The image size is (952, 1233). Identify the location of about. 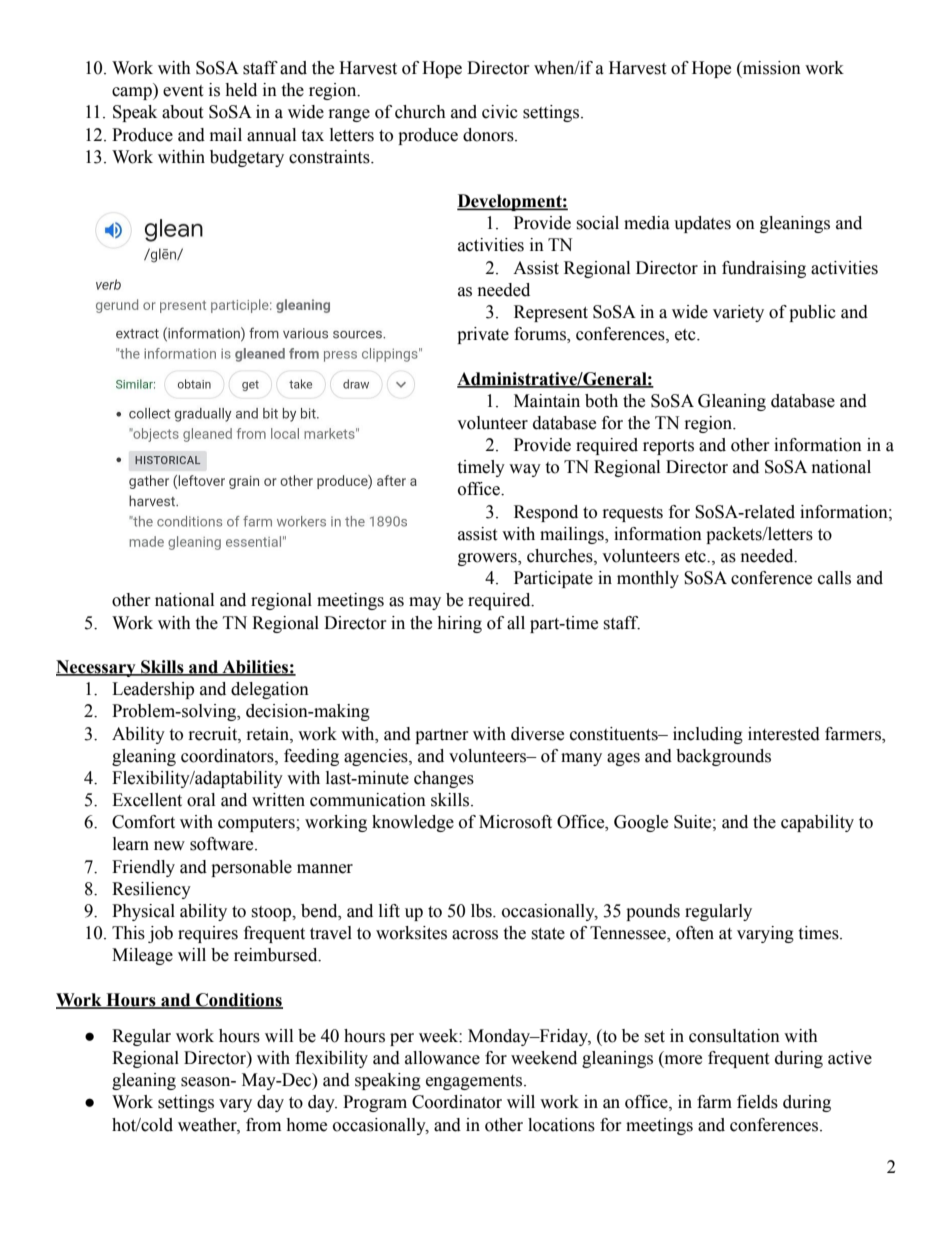
(182, 112).
